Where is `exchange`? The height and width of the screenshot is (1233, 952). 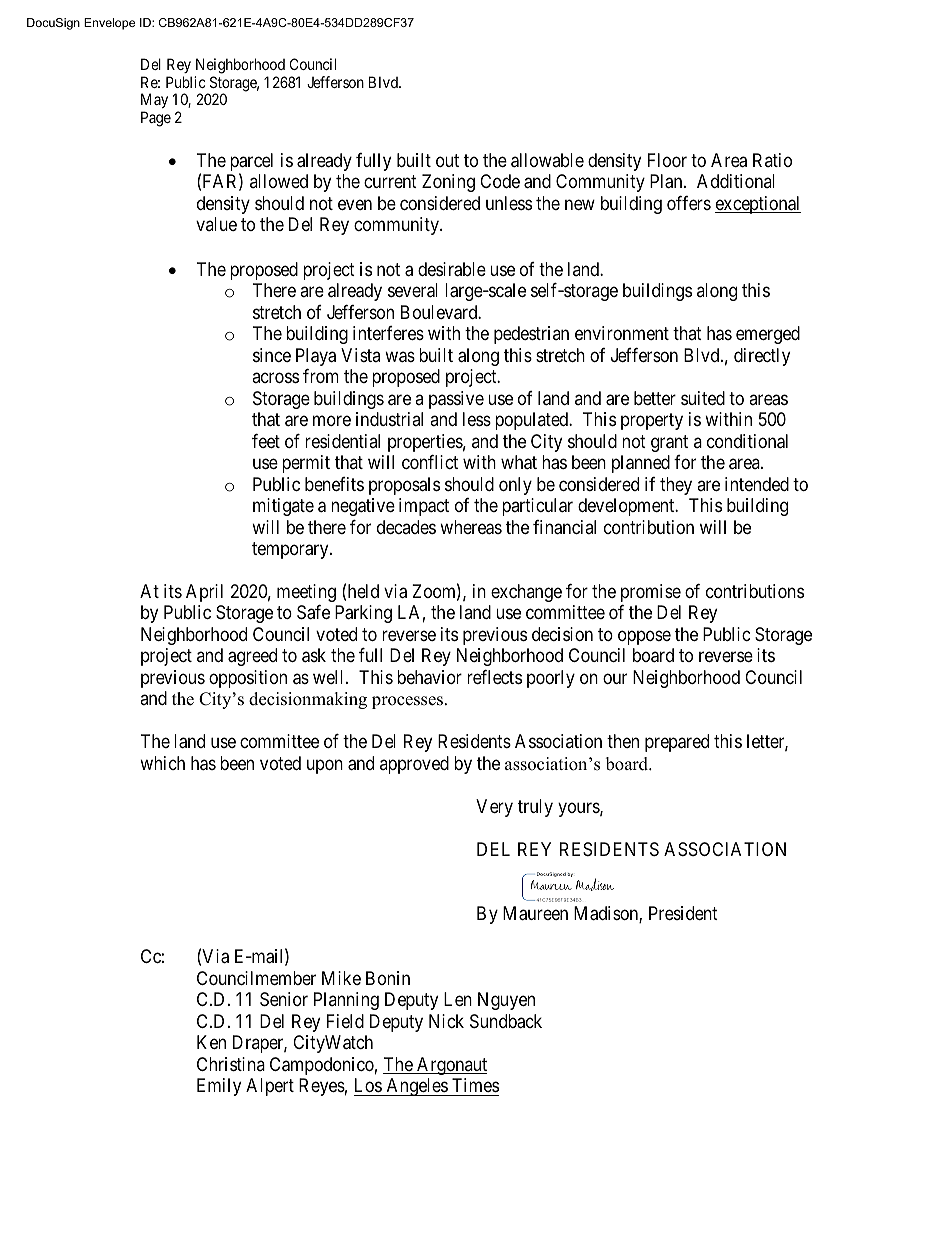
exchange is located at coordinates (526, 593).
